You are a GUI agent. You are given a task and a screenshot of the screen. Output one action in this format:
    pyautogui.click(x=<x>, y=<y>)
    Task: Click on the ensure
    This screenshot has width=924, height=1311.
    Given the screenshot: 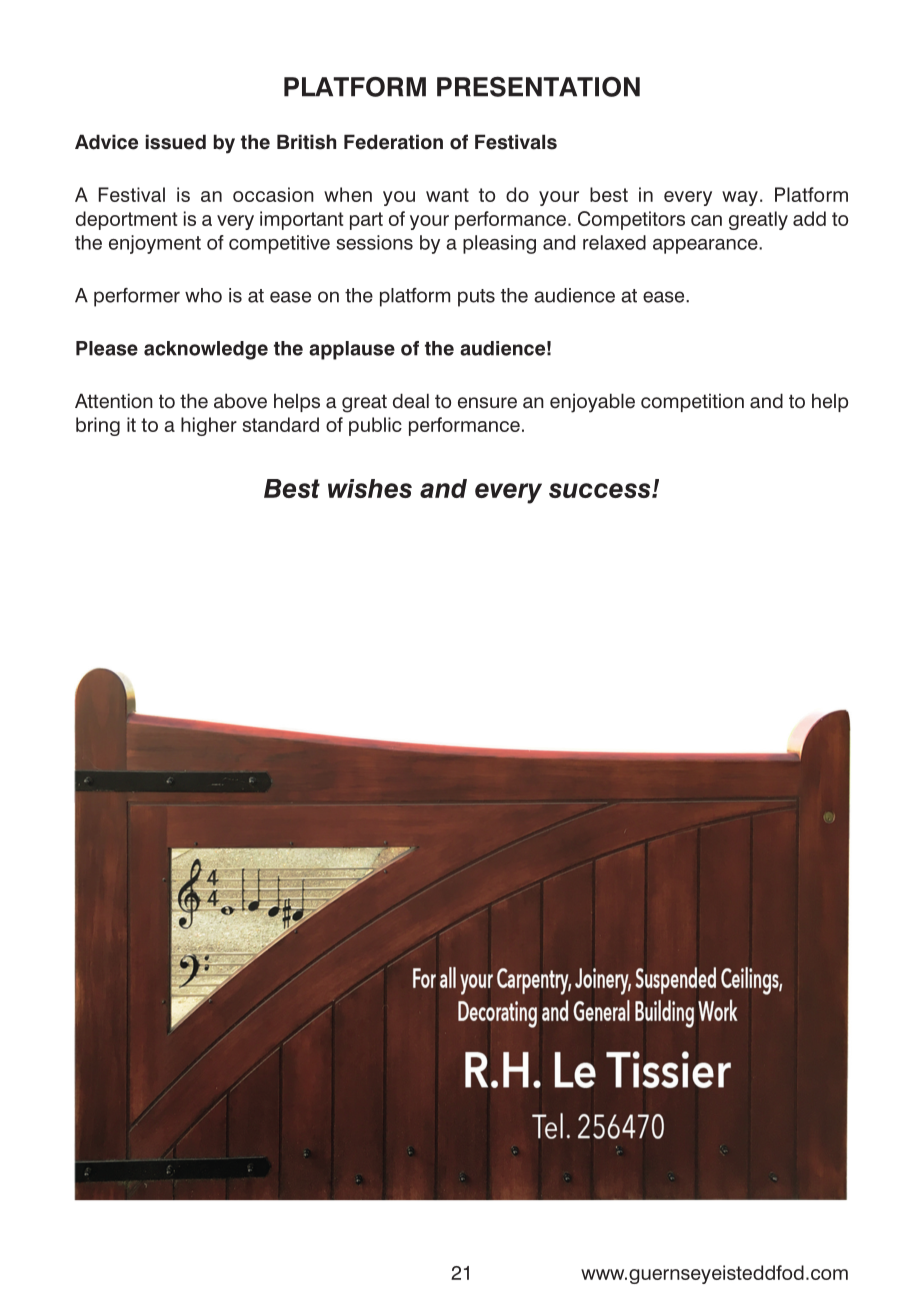 What is the action you would take?
    pyautogui.click(x=487, y=403)
